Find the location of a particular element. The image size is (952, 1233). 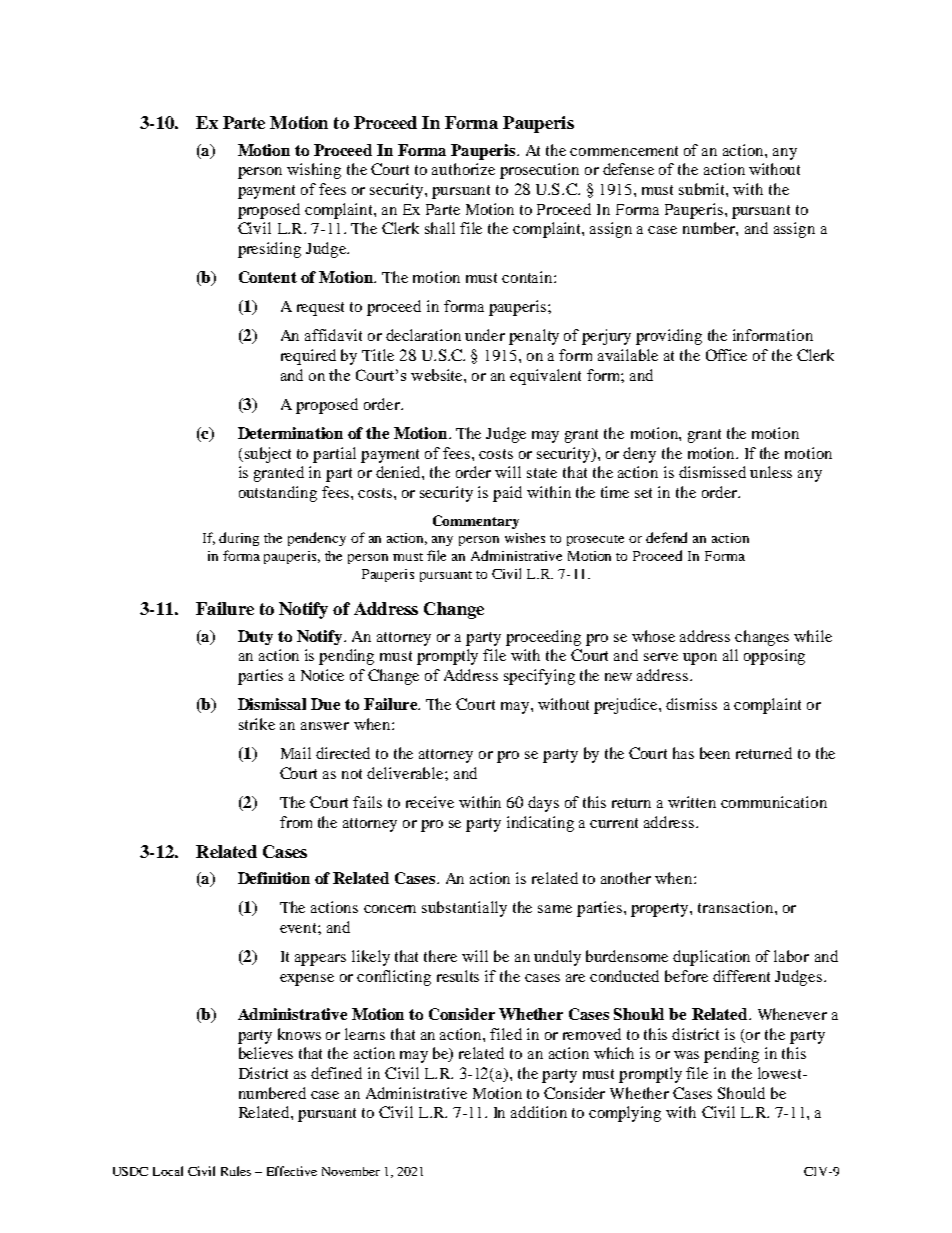

complying is located at coordinates (625, 1114).
